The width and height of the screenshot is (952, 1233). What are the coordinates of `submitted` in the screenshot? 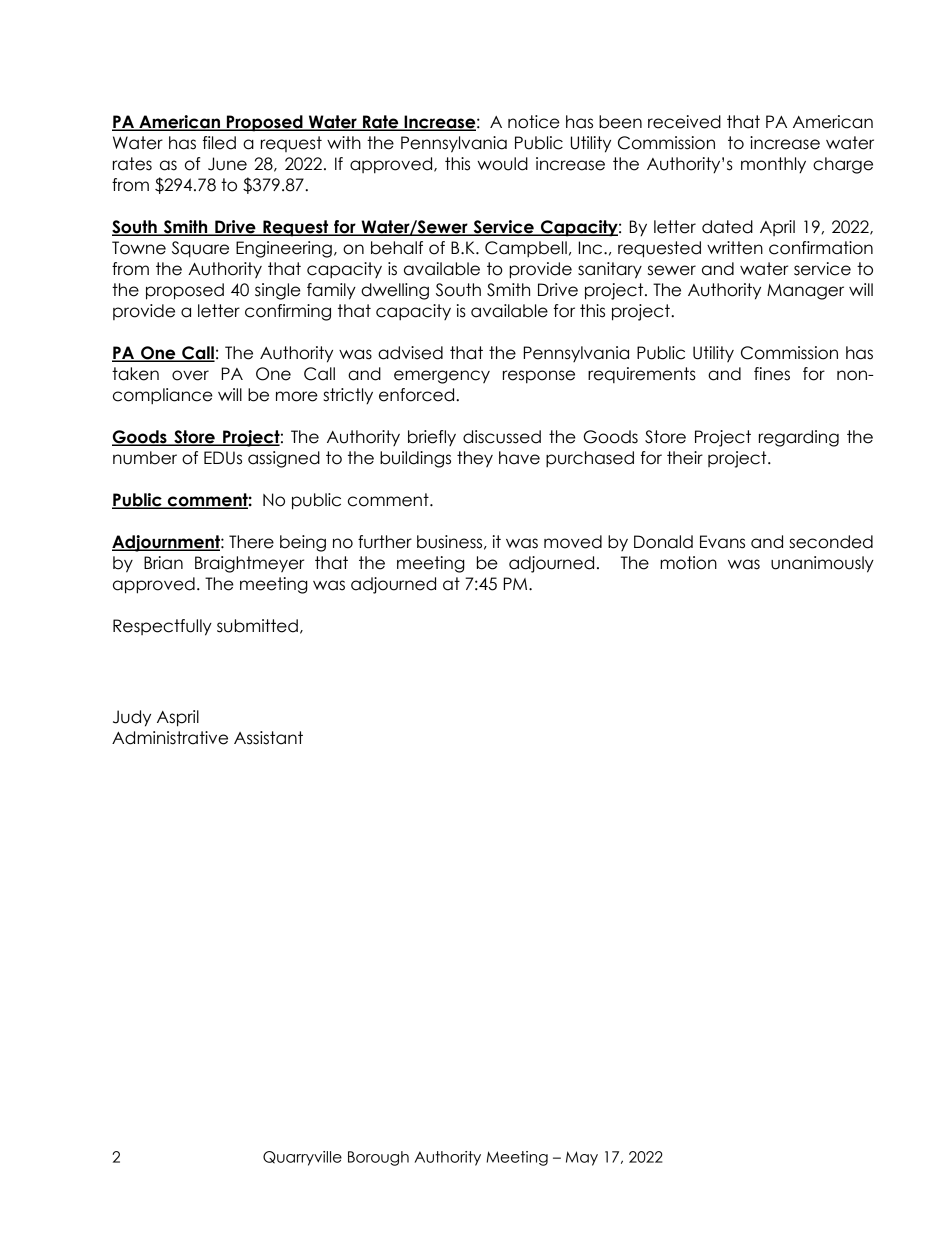 It's located at (257, 626).
